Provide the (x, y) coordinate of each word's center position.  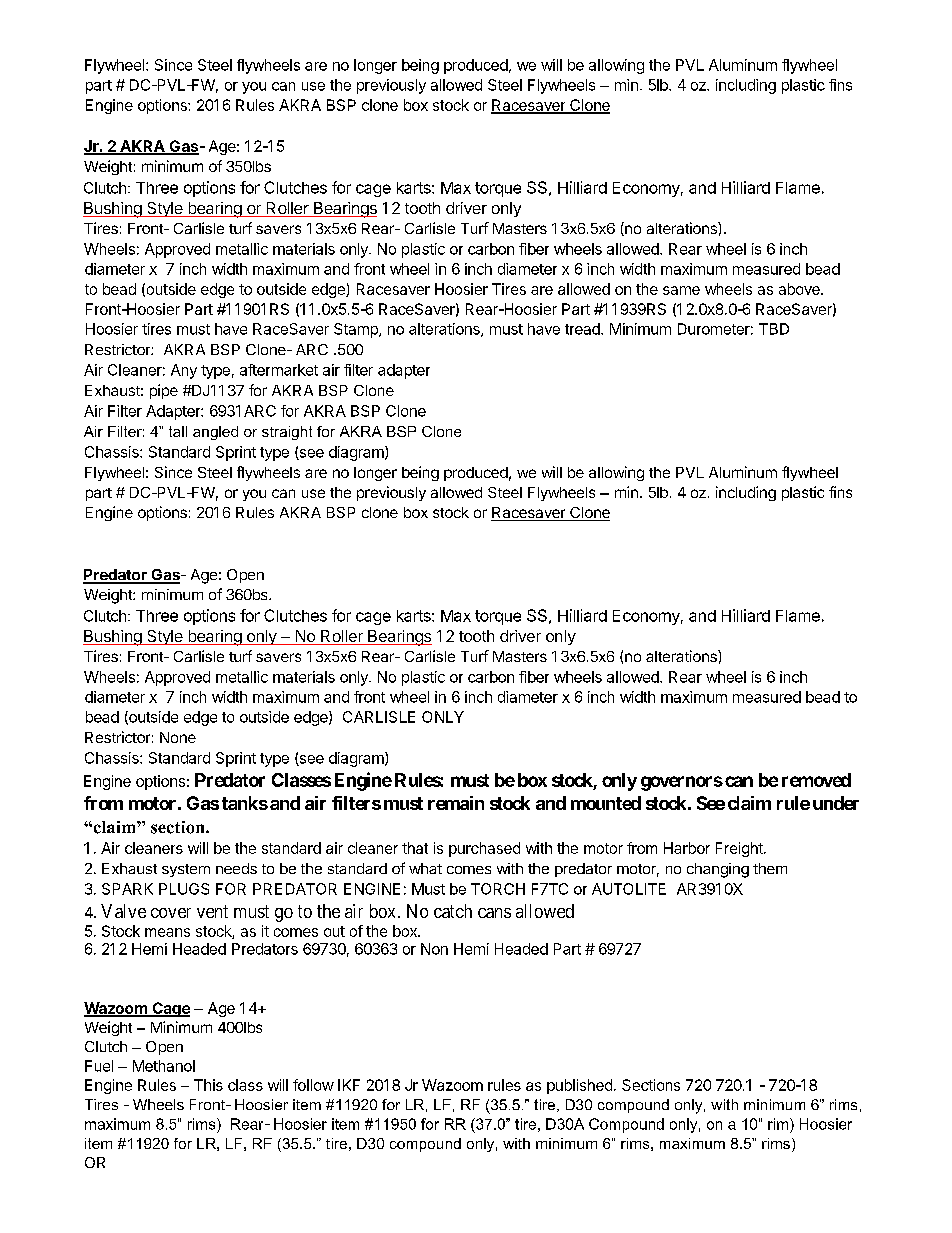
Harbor (687, 848)
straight (287, 433)
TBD (774, 329)
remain (456, 803)
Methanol (164, 1066)
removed (816, 780)
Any (184, 371)
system (186, 870)
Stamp (357, 330)
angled (215, 433)
